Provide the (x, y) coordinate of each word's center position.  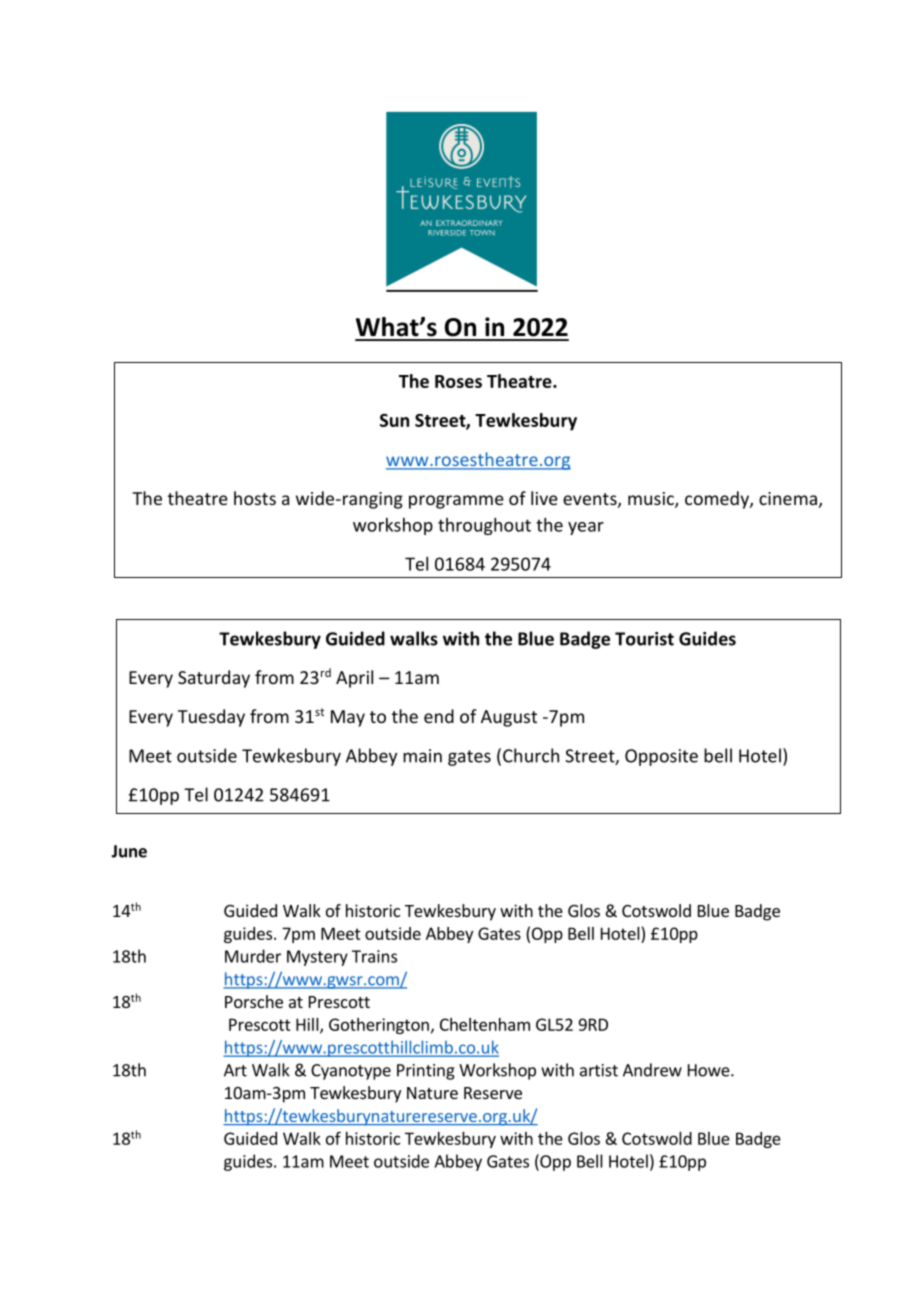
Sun (394, 420)
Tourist (644, 639)
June (129, 851)
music (652, 500)
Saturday (214, 679)
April (354, 679)
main (422, 756)
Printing (426, 1072)
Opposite (661, 757)
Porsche (254, 1001)
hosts (255, 498)
